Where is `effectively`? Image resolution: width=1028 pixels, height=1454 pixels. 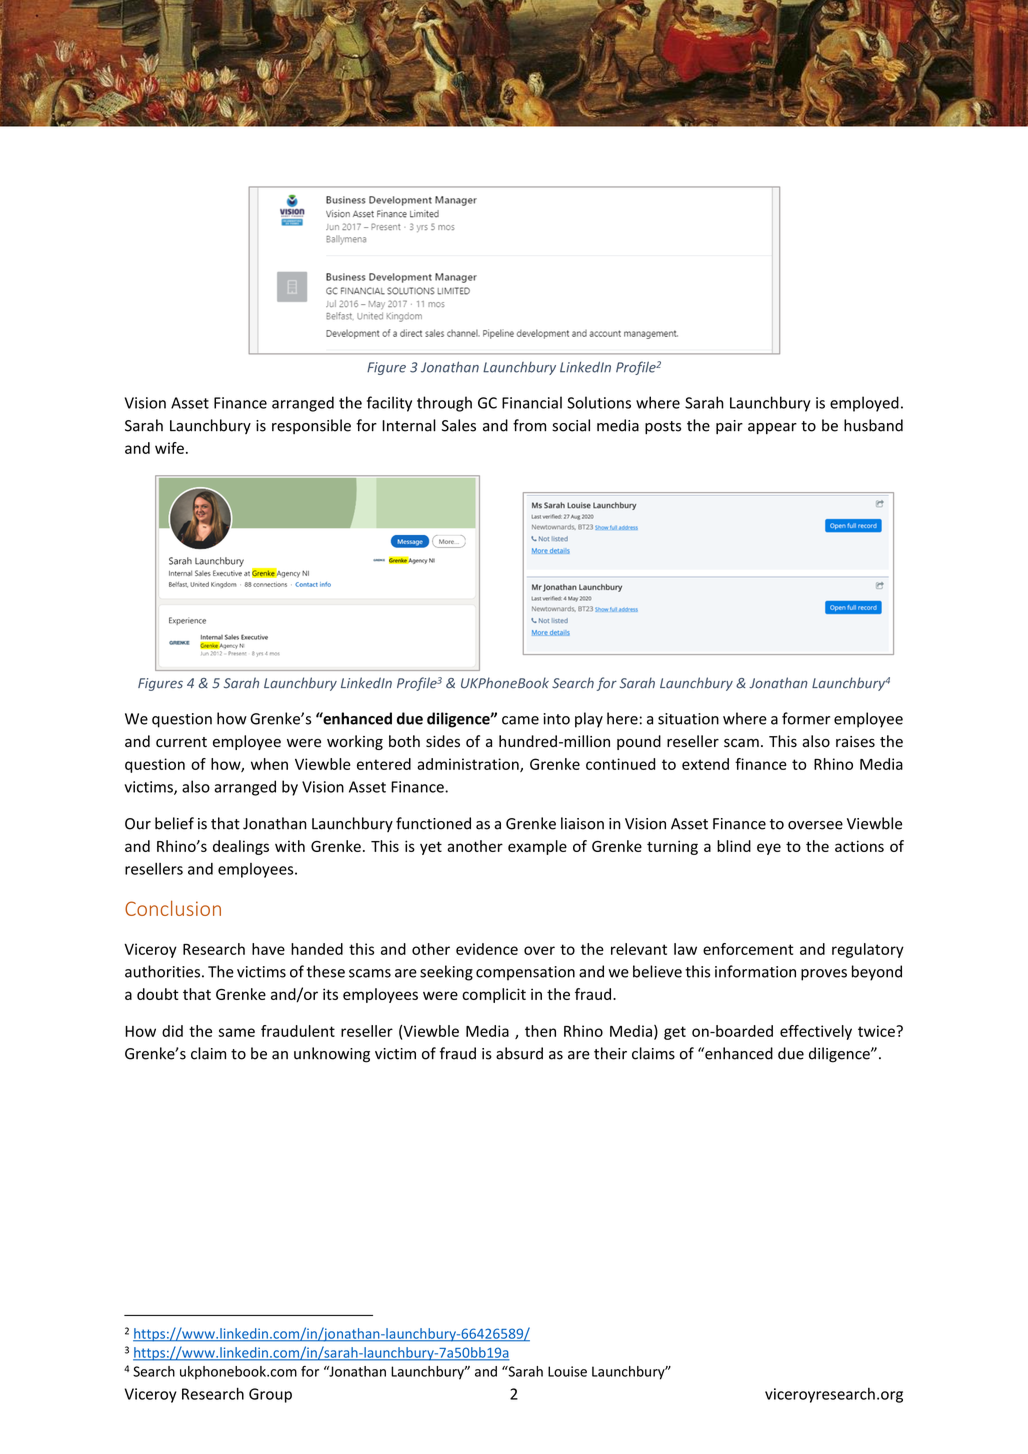
effectively is located at coordinates (816, 1032).
